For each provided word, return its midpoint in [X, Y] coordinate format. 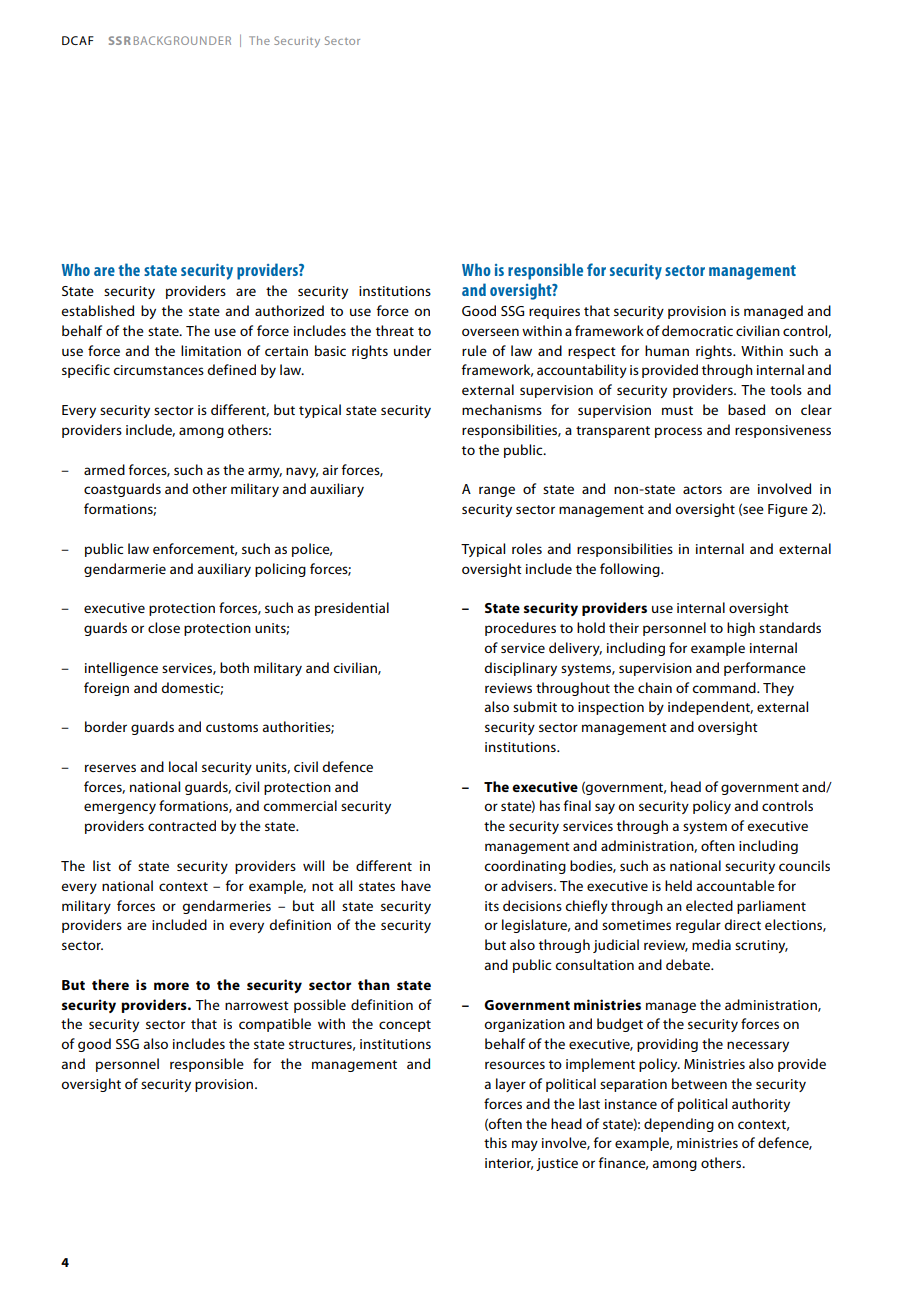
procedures [520, 629]
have [416, 885]
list [102, 865]
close [164, 627]
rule [474, 350]
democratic [697, 330]
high [741, 629]
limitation [211, 350]
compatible [275, 1025]
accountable [735, 885]
